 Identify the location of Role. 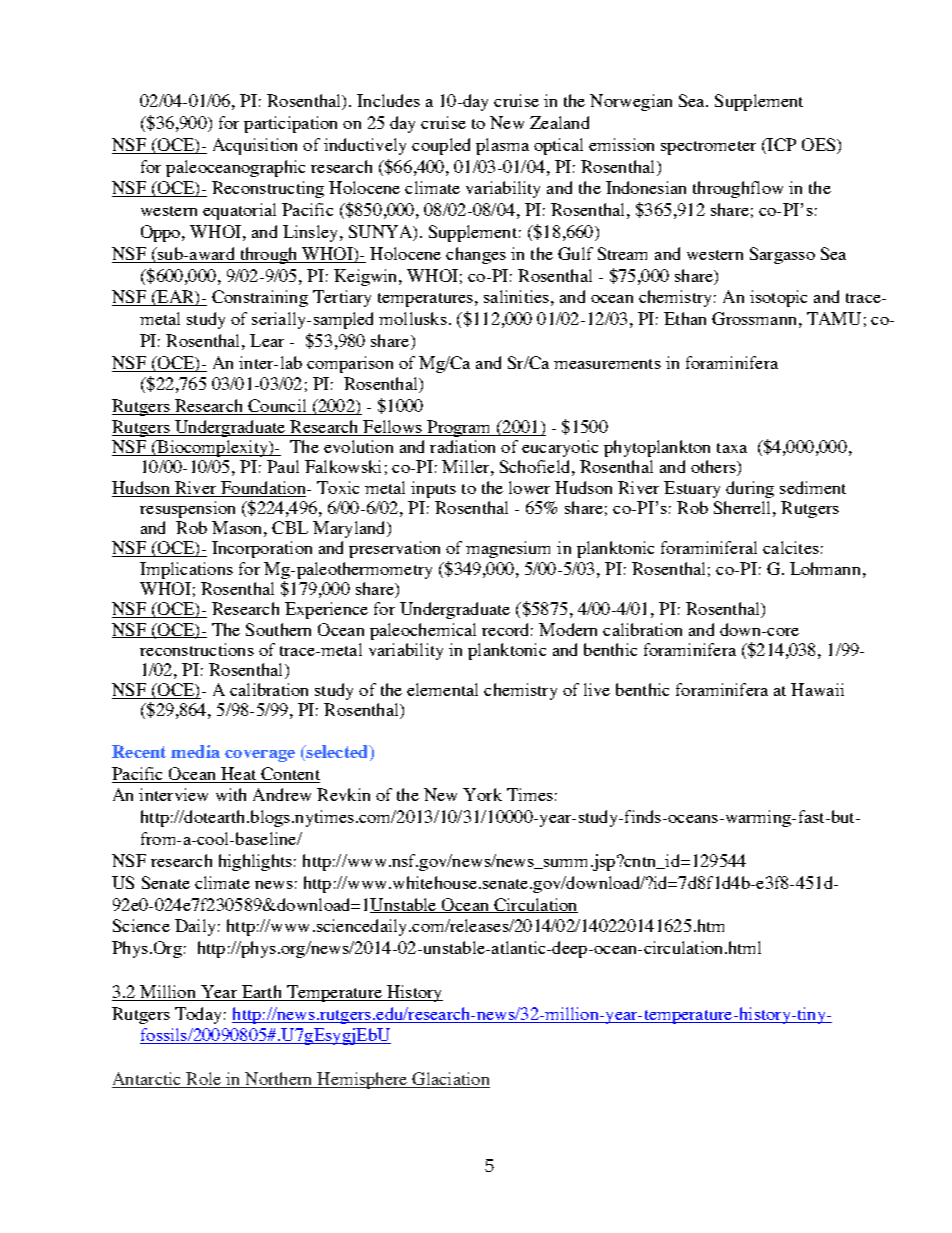
(203, 1080).
